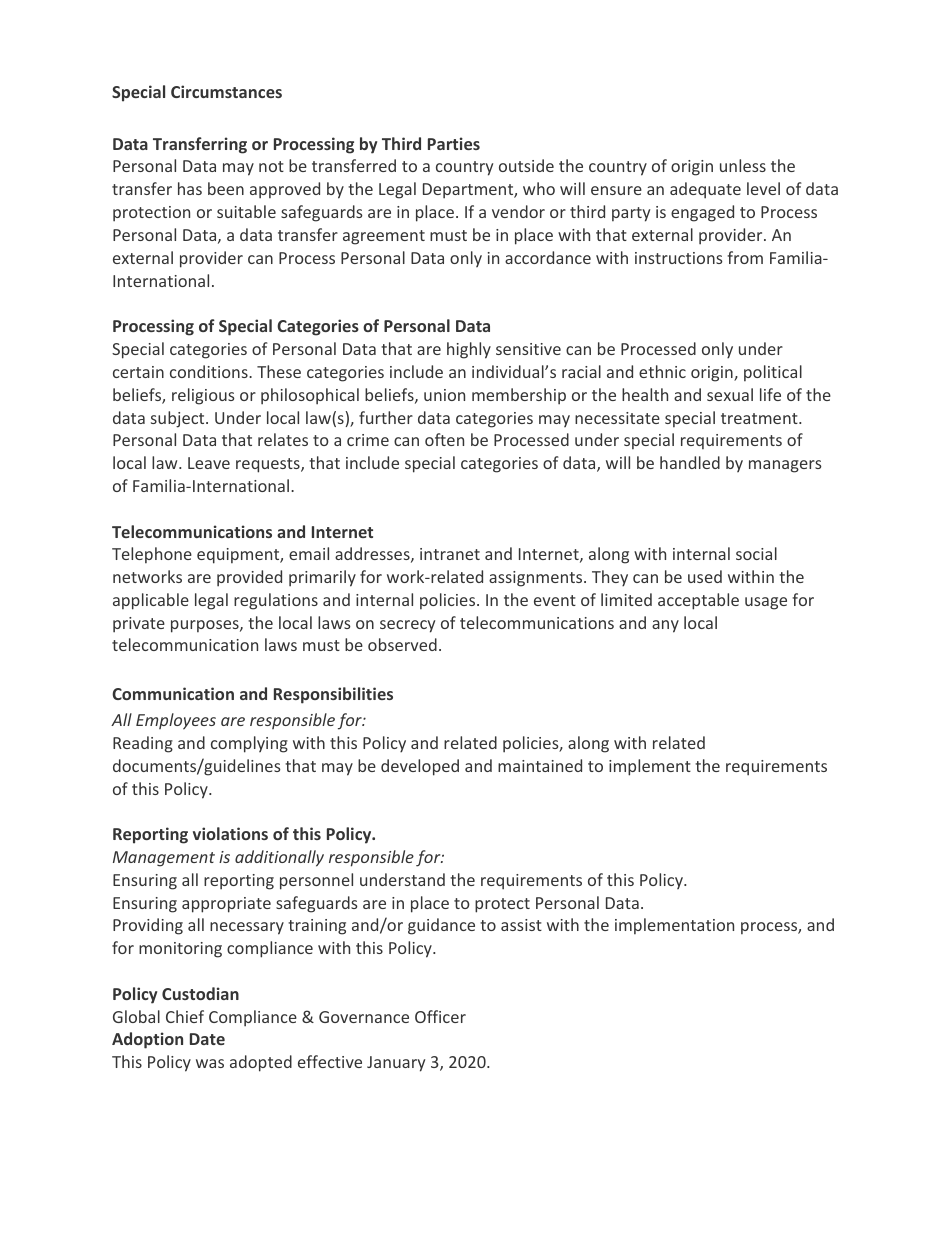 The image size is (952, 1233). I want to click on Circumstances, so click(226, 91).
